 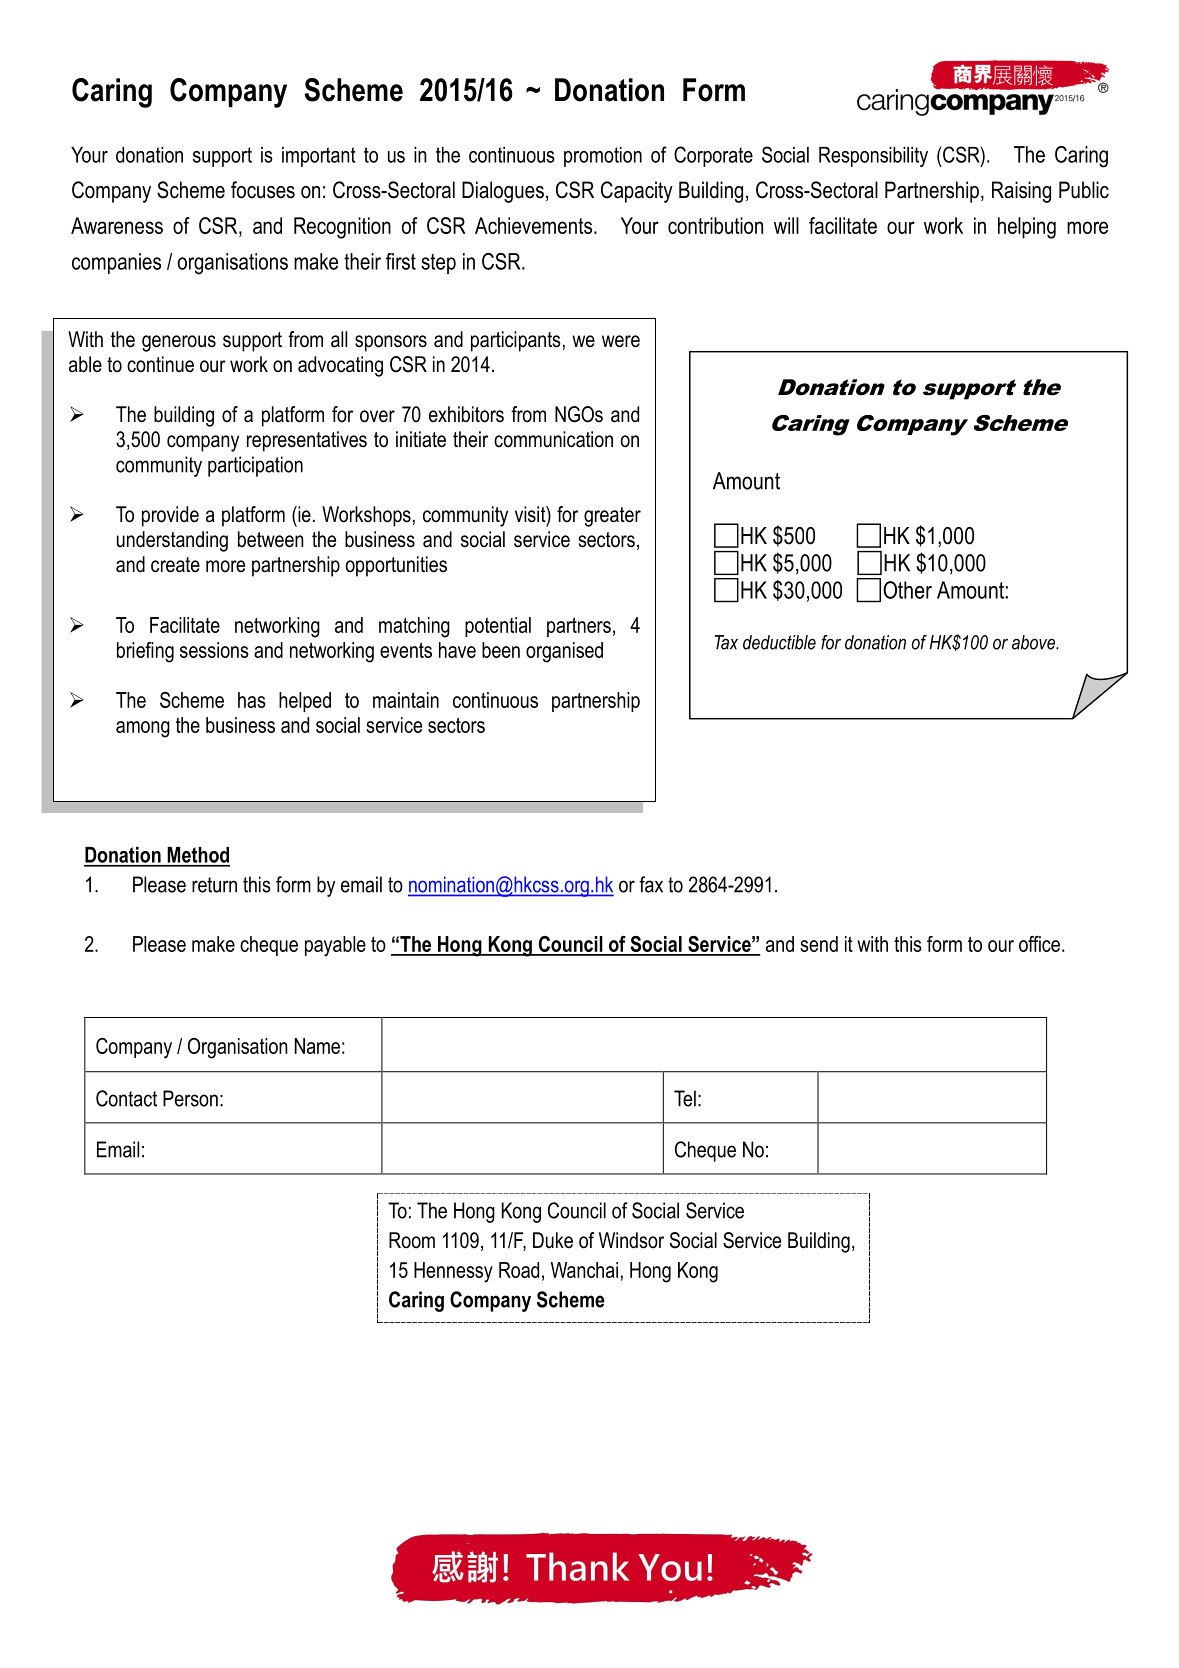 I want to click on organised, so click(x=564, y=652).
